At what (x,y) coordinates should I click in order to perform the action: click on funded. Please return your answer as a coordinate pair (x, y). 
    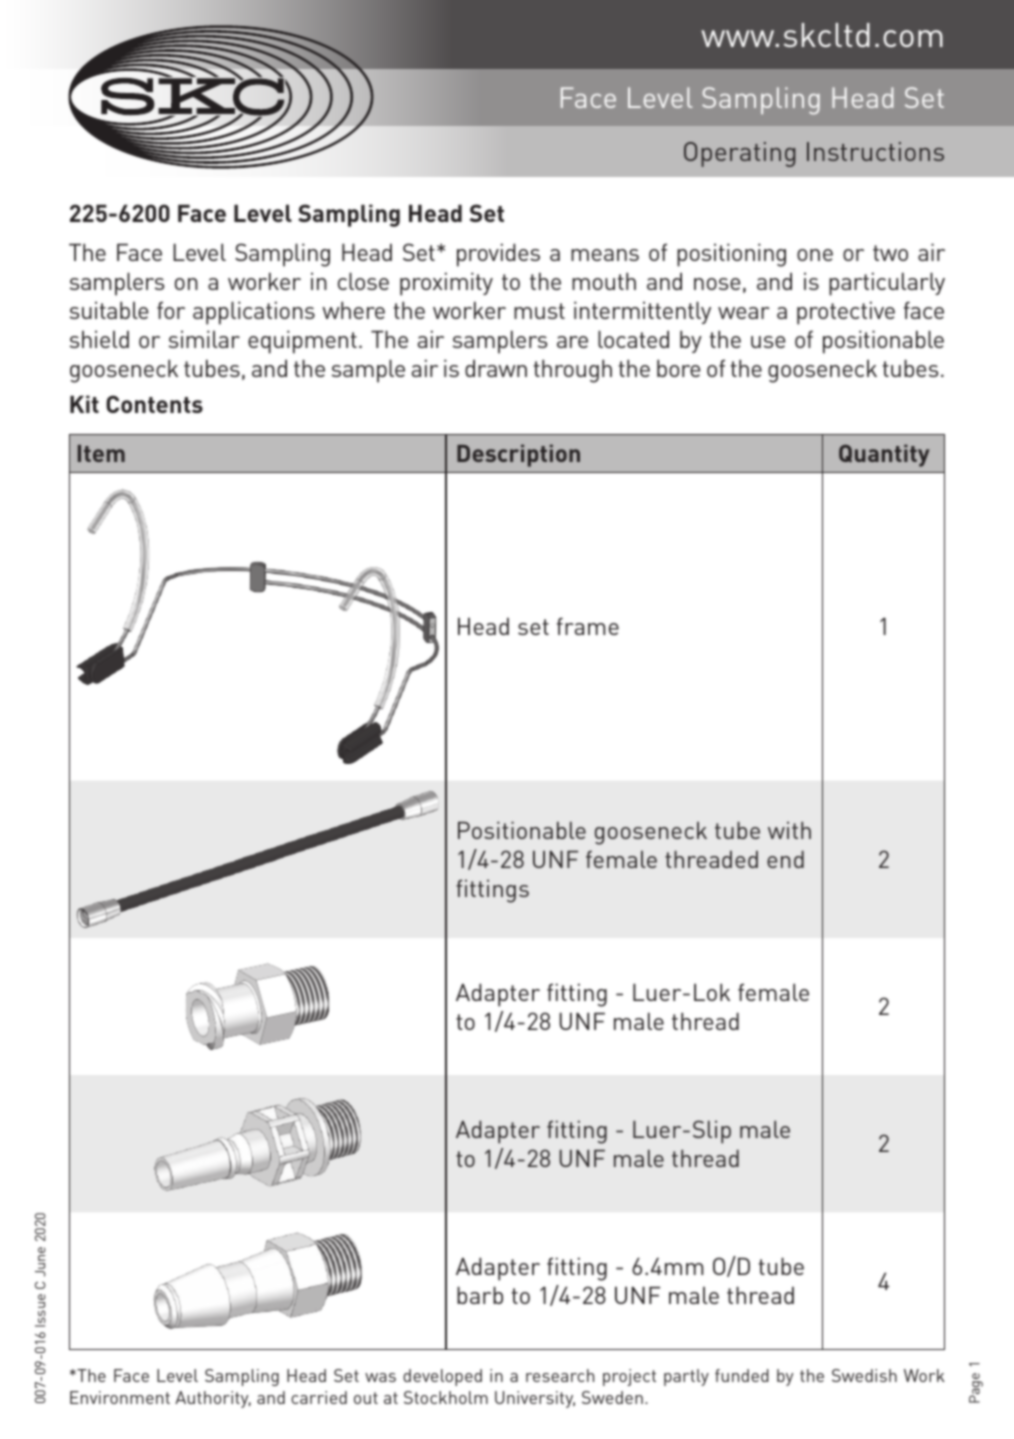
    Looking at the image, I should click on (742, 1375).
